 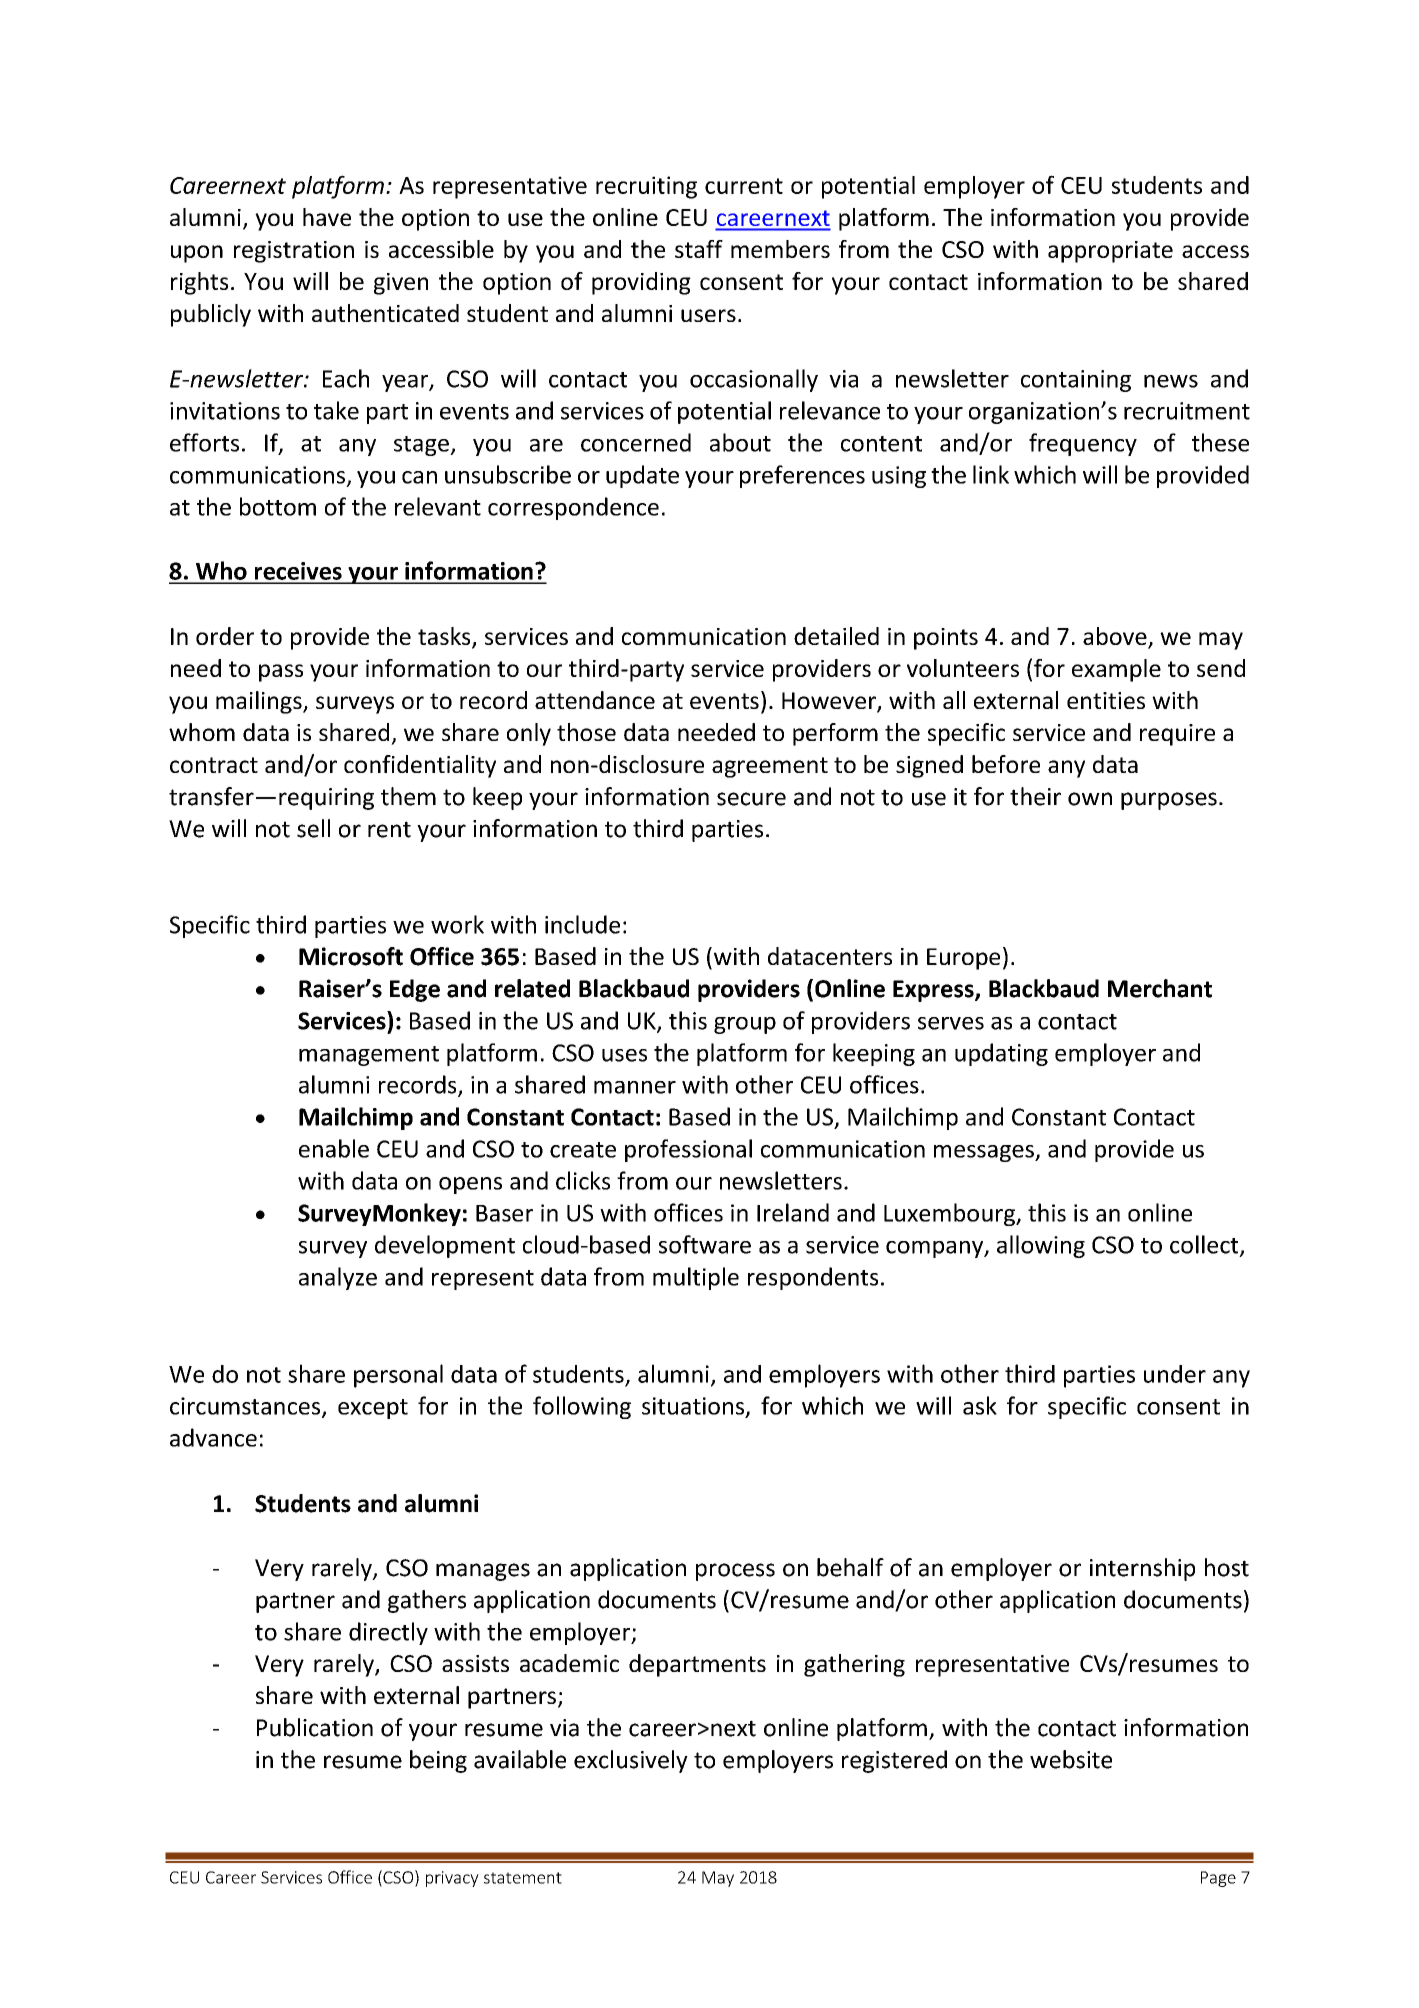 What do you see at coordinates (327, 217) in the screenshot?
I see `have` at bounding box center [327, 217].
